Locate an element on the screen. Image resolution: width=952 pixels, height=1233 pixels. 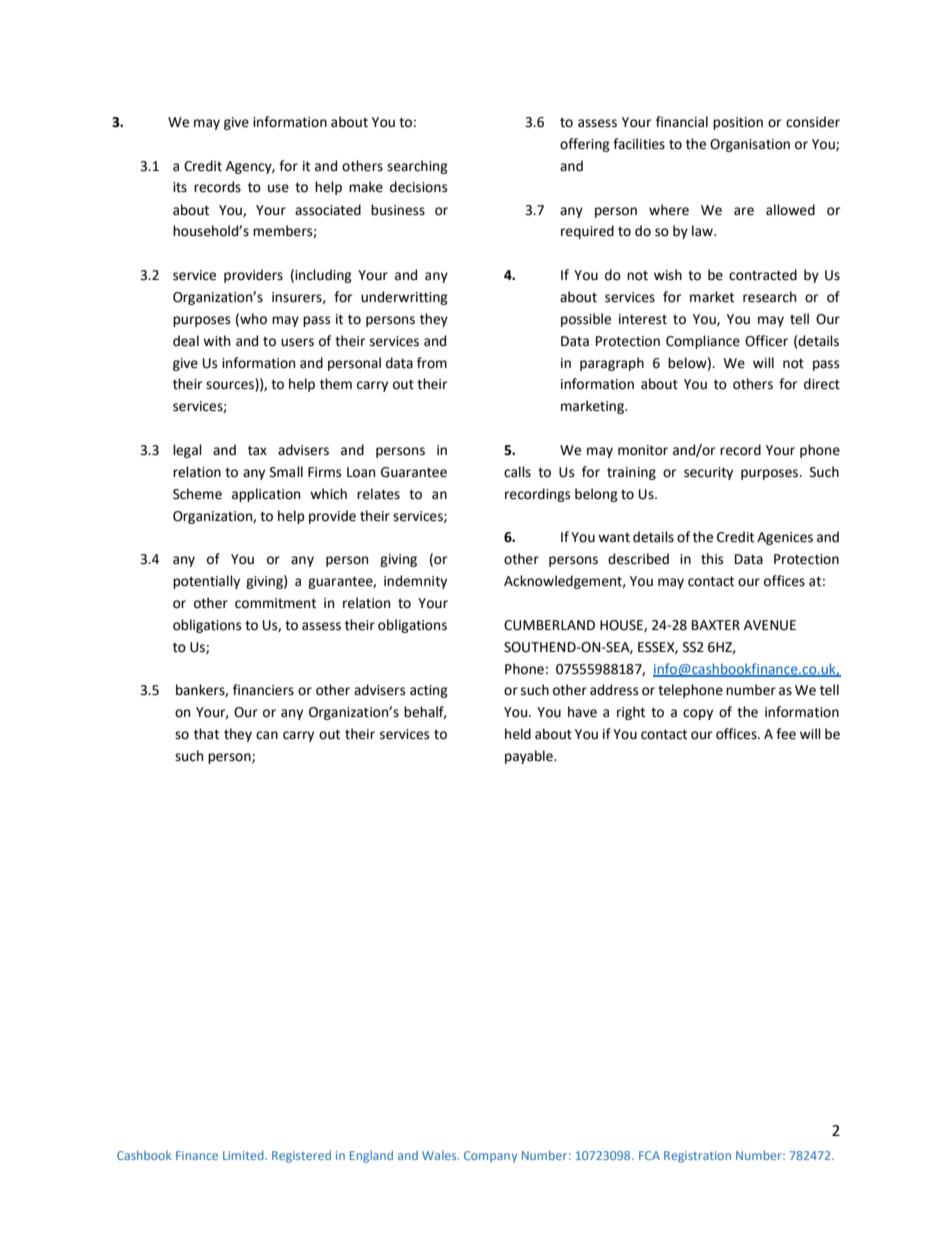
Registration is located at coordinates (697, 1157).
